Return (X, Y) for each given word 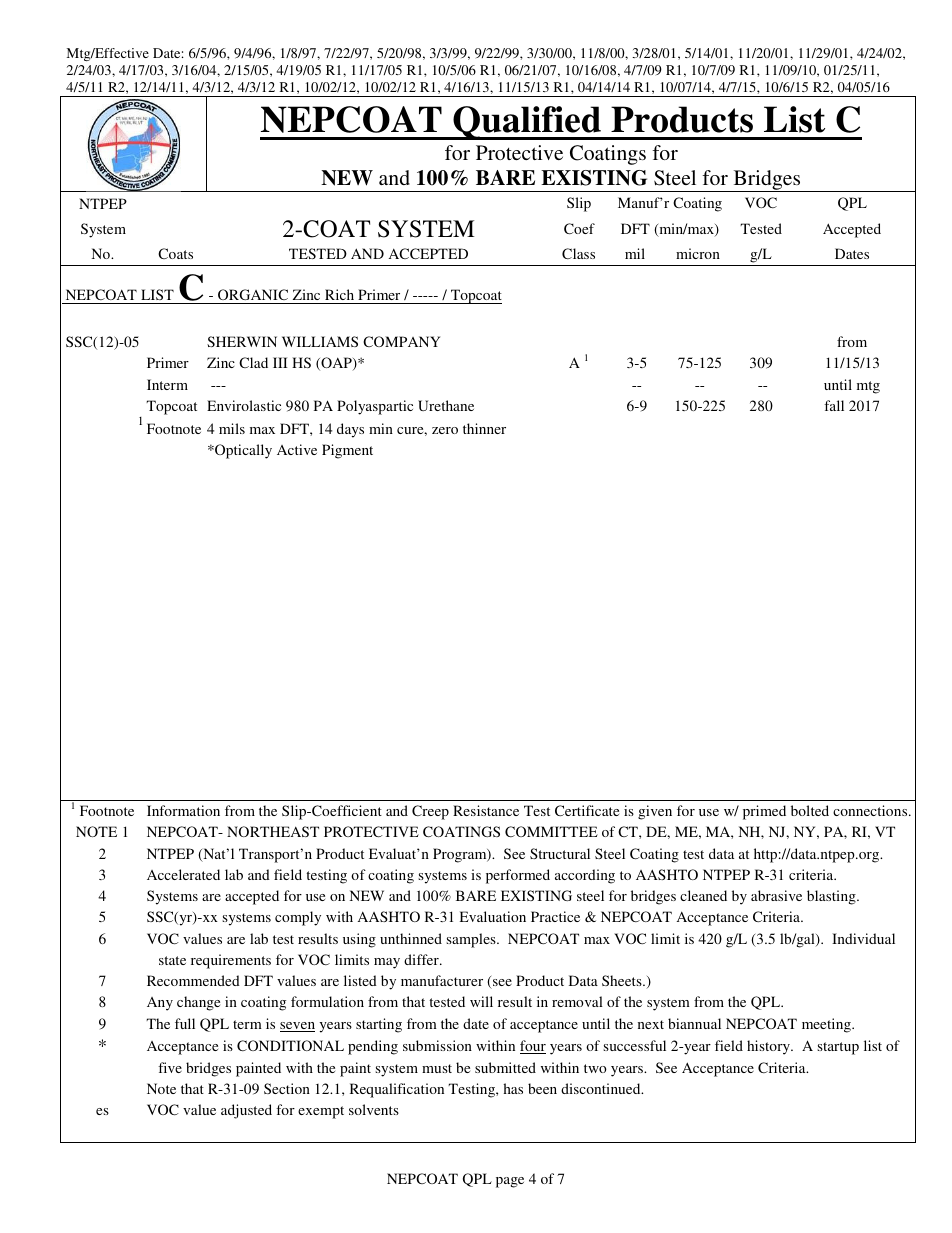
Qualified (527, 123)
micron (698, 253)
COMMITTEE (551, 831)
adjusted (246, 1111)
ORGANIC (253, 296)
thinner (484, 428)
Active (297, 449)
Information (183, 810)
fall (834, 405)
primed (764, 812)
